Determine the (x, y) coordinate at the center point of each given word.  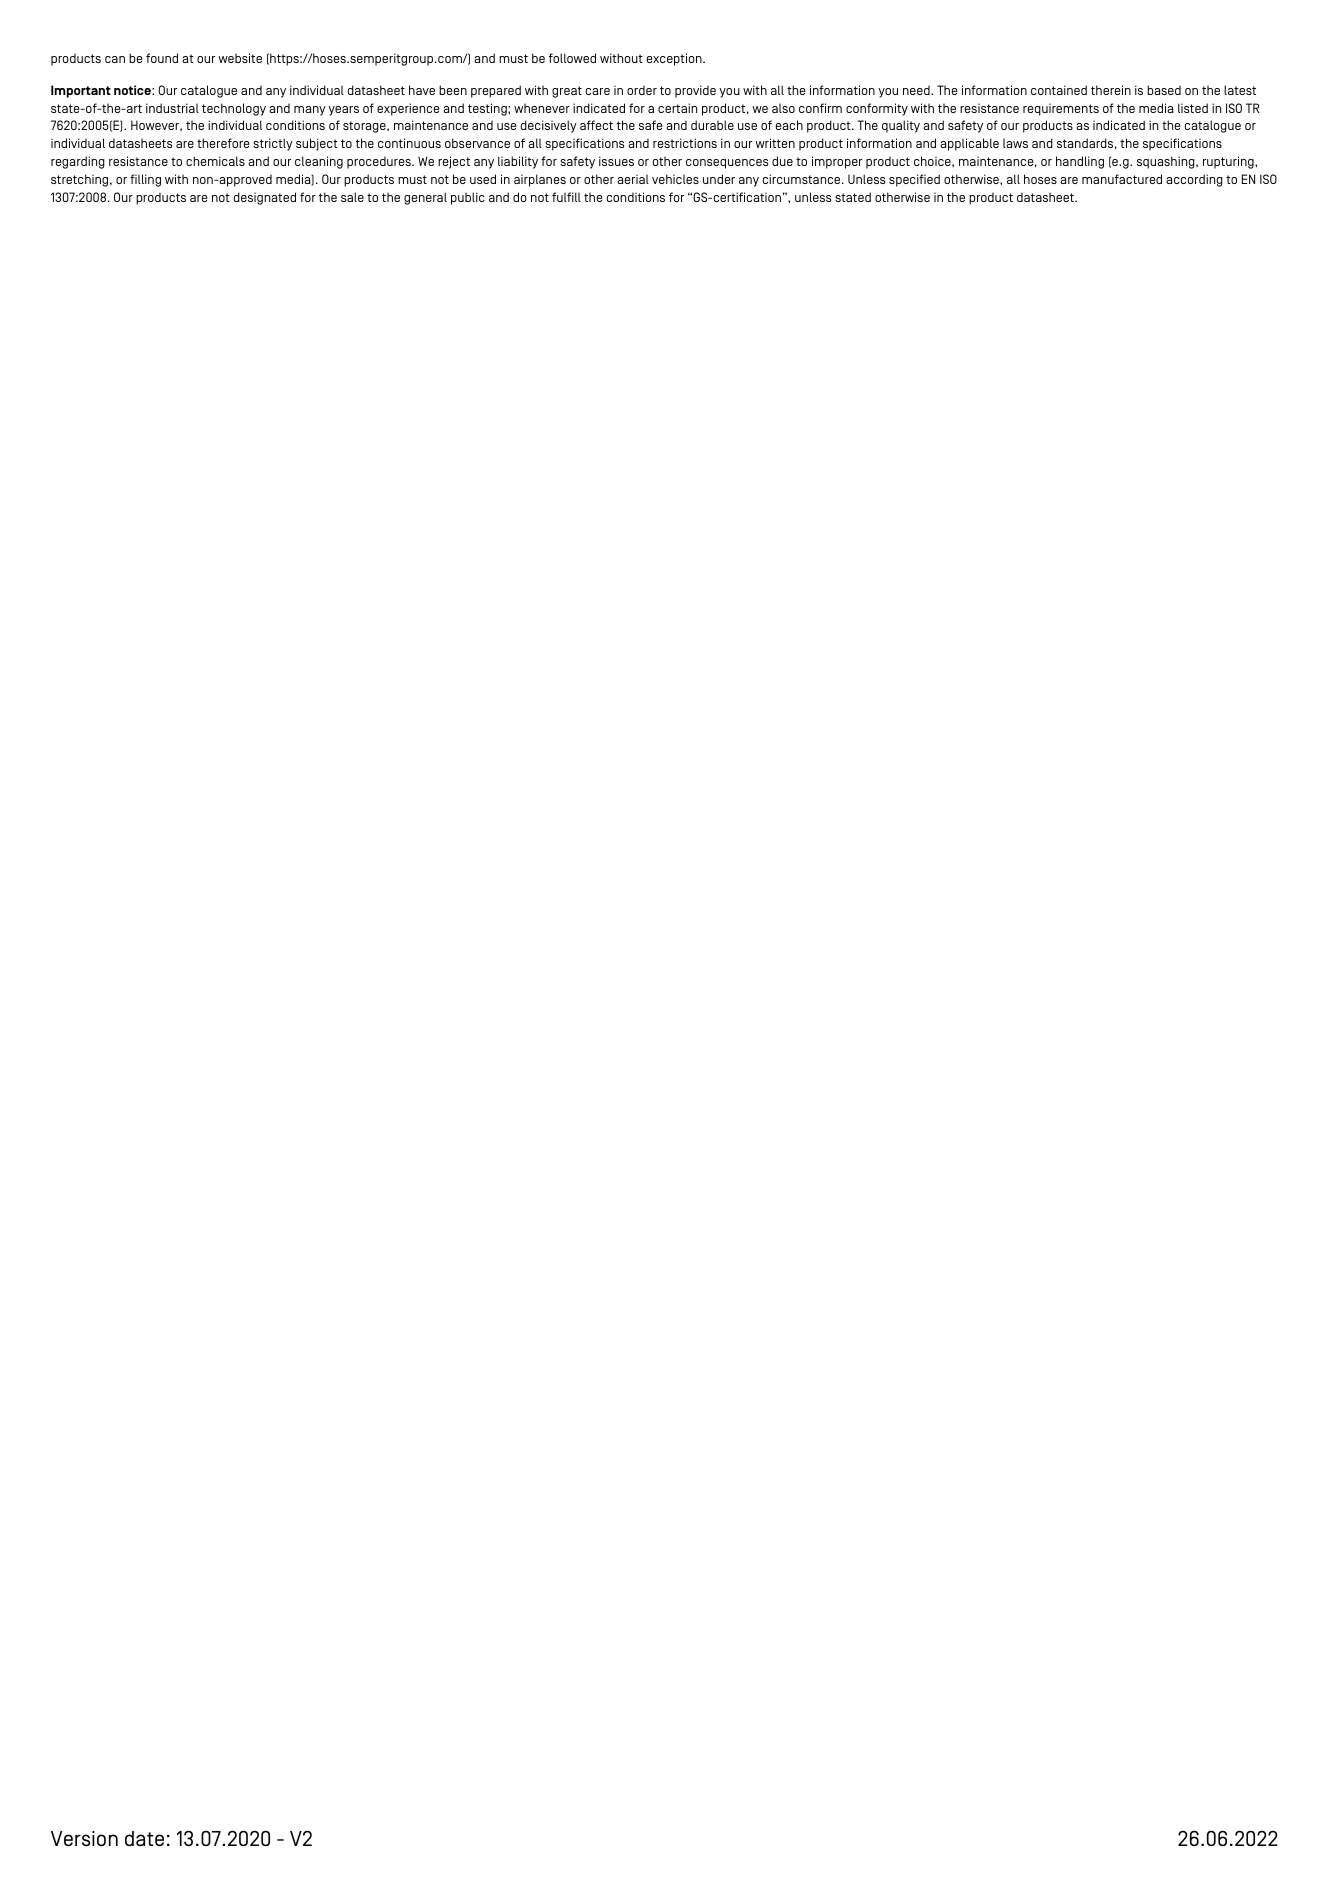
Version (84, 1838)
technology (234, 109)
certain (677, 108)
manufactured (1122, 179)
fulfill (566, 197)
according (1194, 180)
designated (265, 198)
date (144, 1838)
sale (352, 197)
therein (1111, 90)
